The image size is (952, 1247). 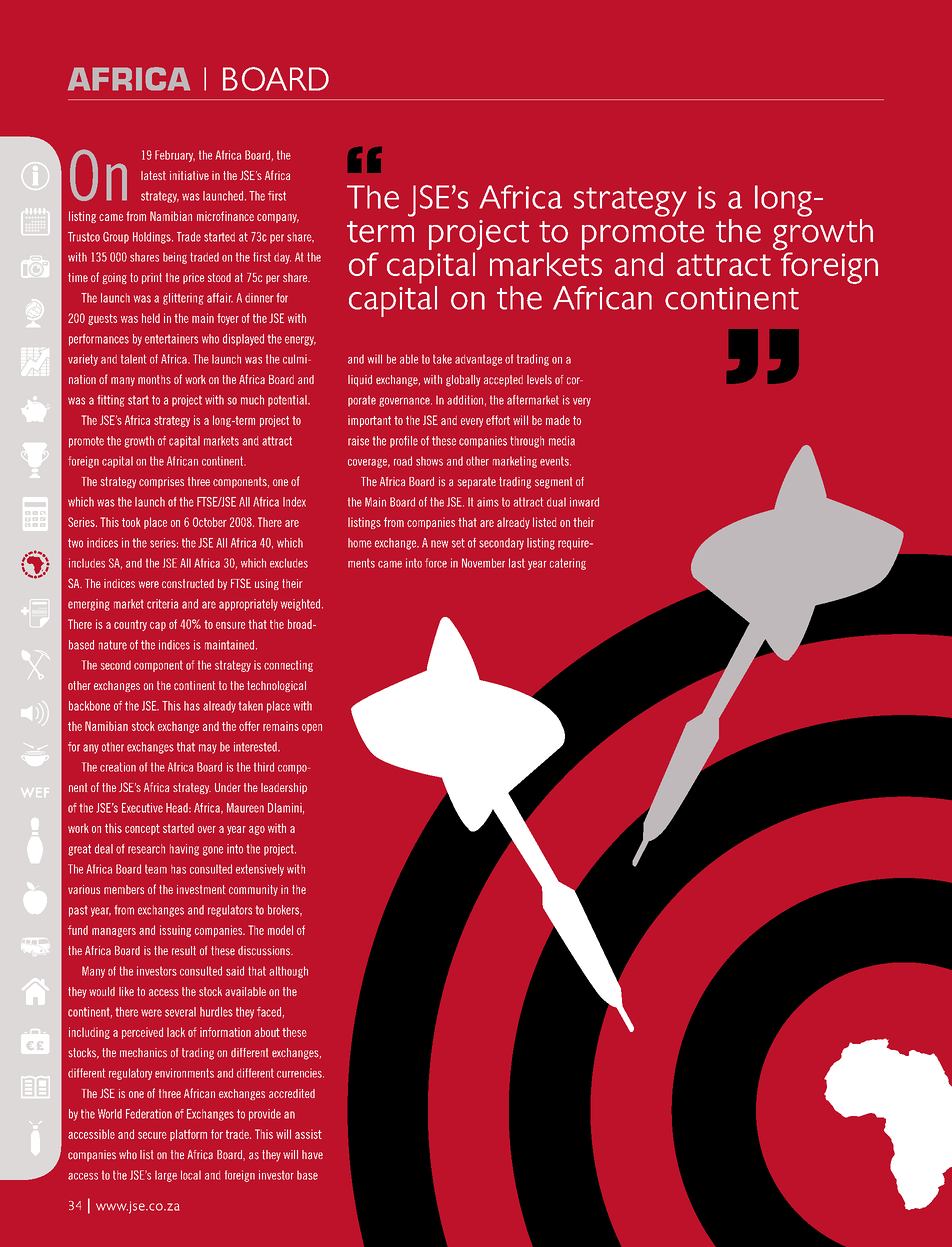 I want to click on fitting, so click(x=111, y=401).
